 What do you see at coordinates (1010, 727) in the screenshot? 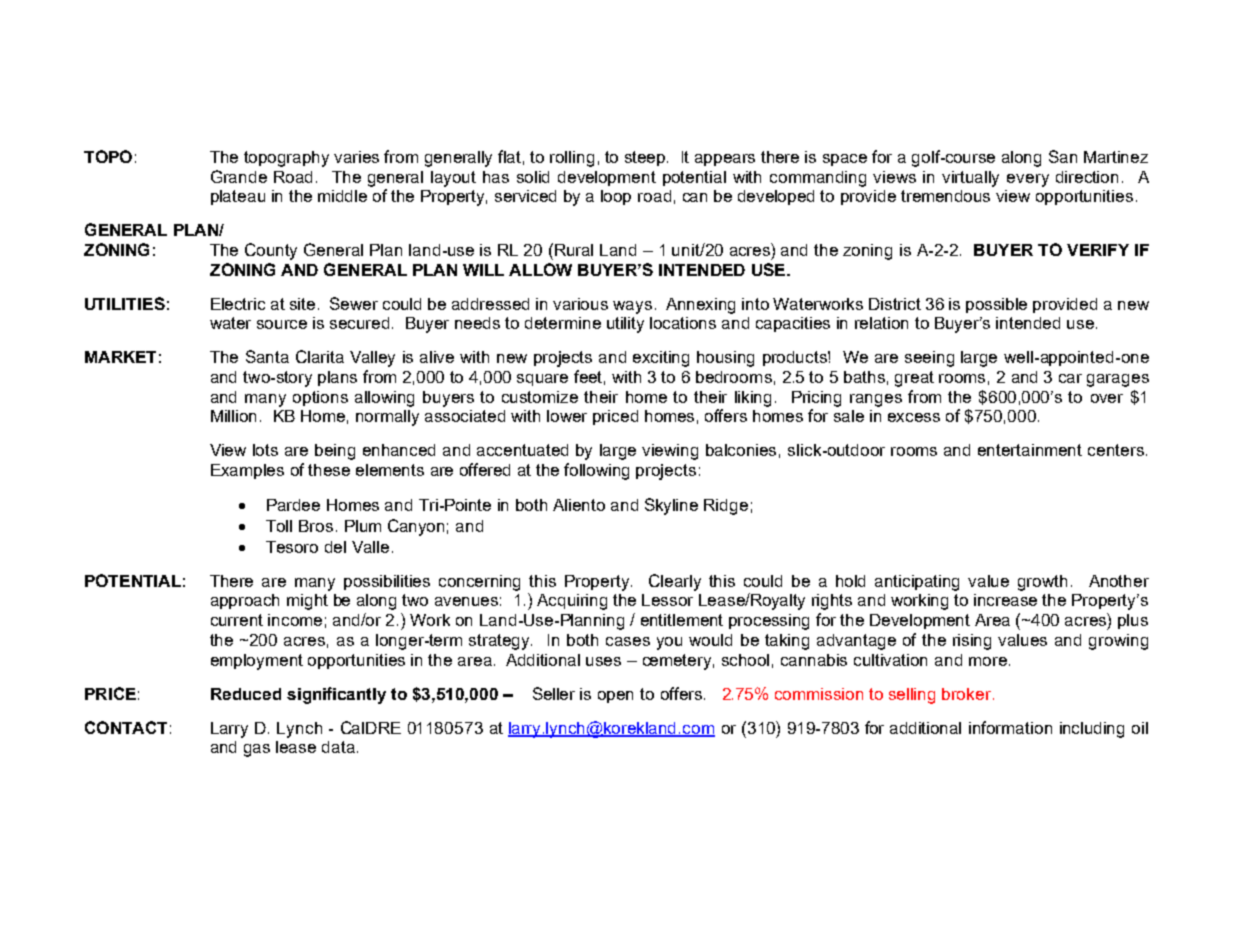
I see `information` at bounding box center [1010, 727].
